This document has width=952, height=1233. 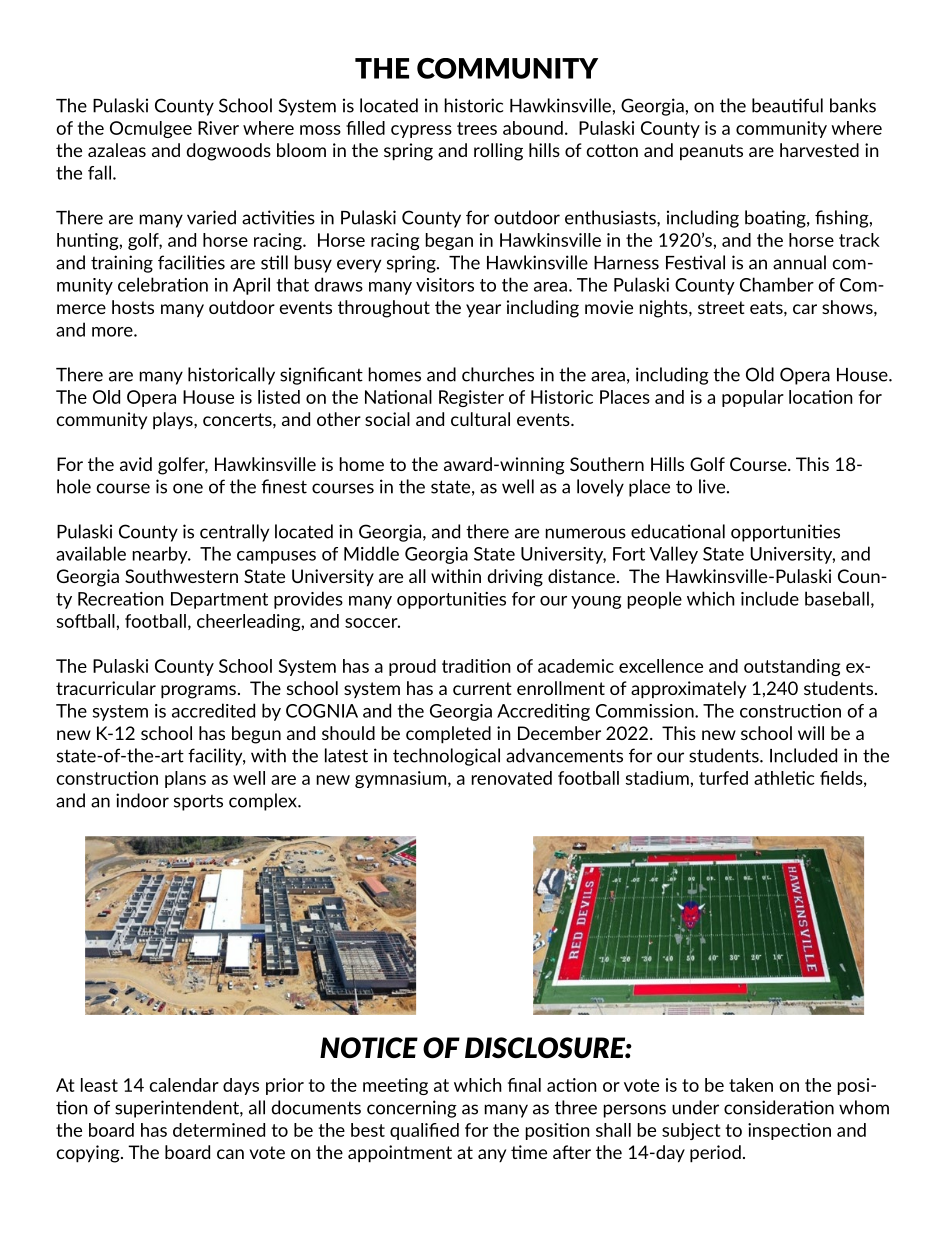 I want to click on cultural, so click(x=480, y=419).
